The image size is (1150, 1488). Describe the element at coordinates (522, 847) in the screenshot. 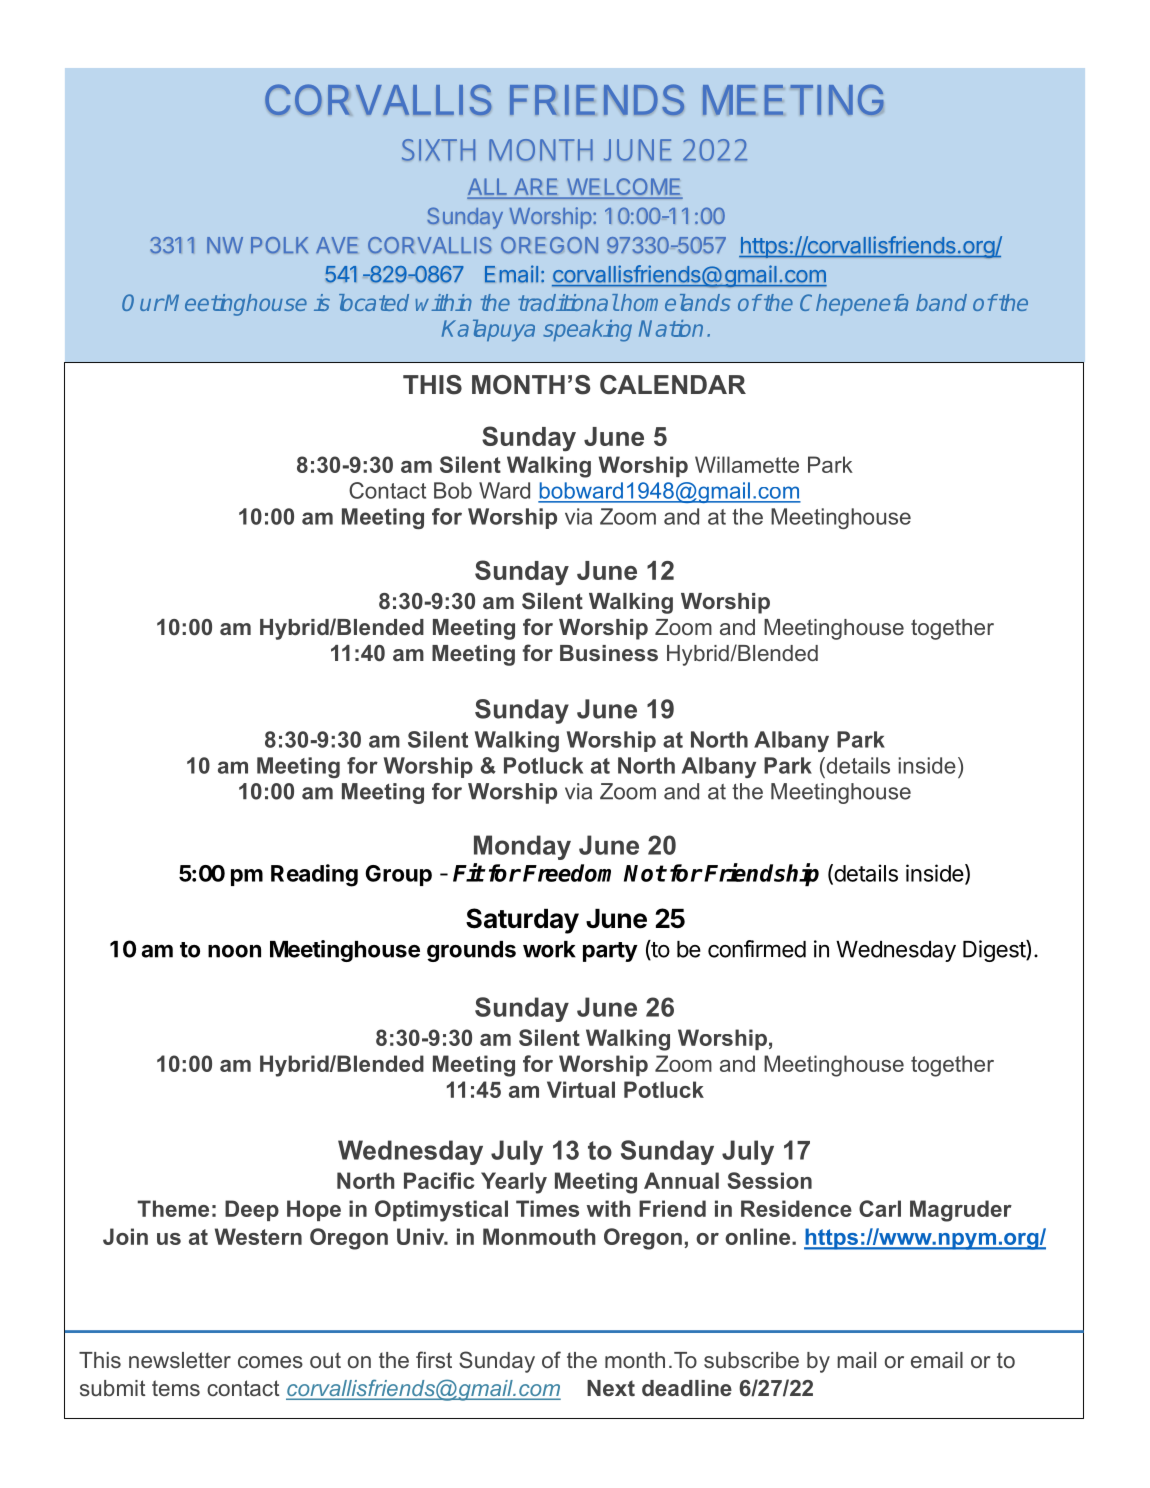

I see `Monday` at that location.
